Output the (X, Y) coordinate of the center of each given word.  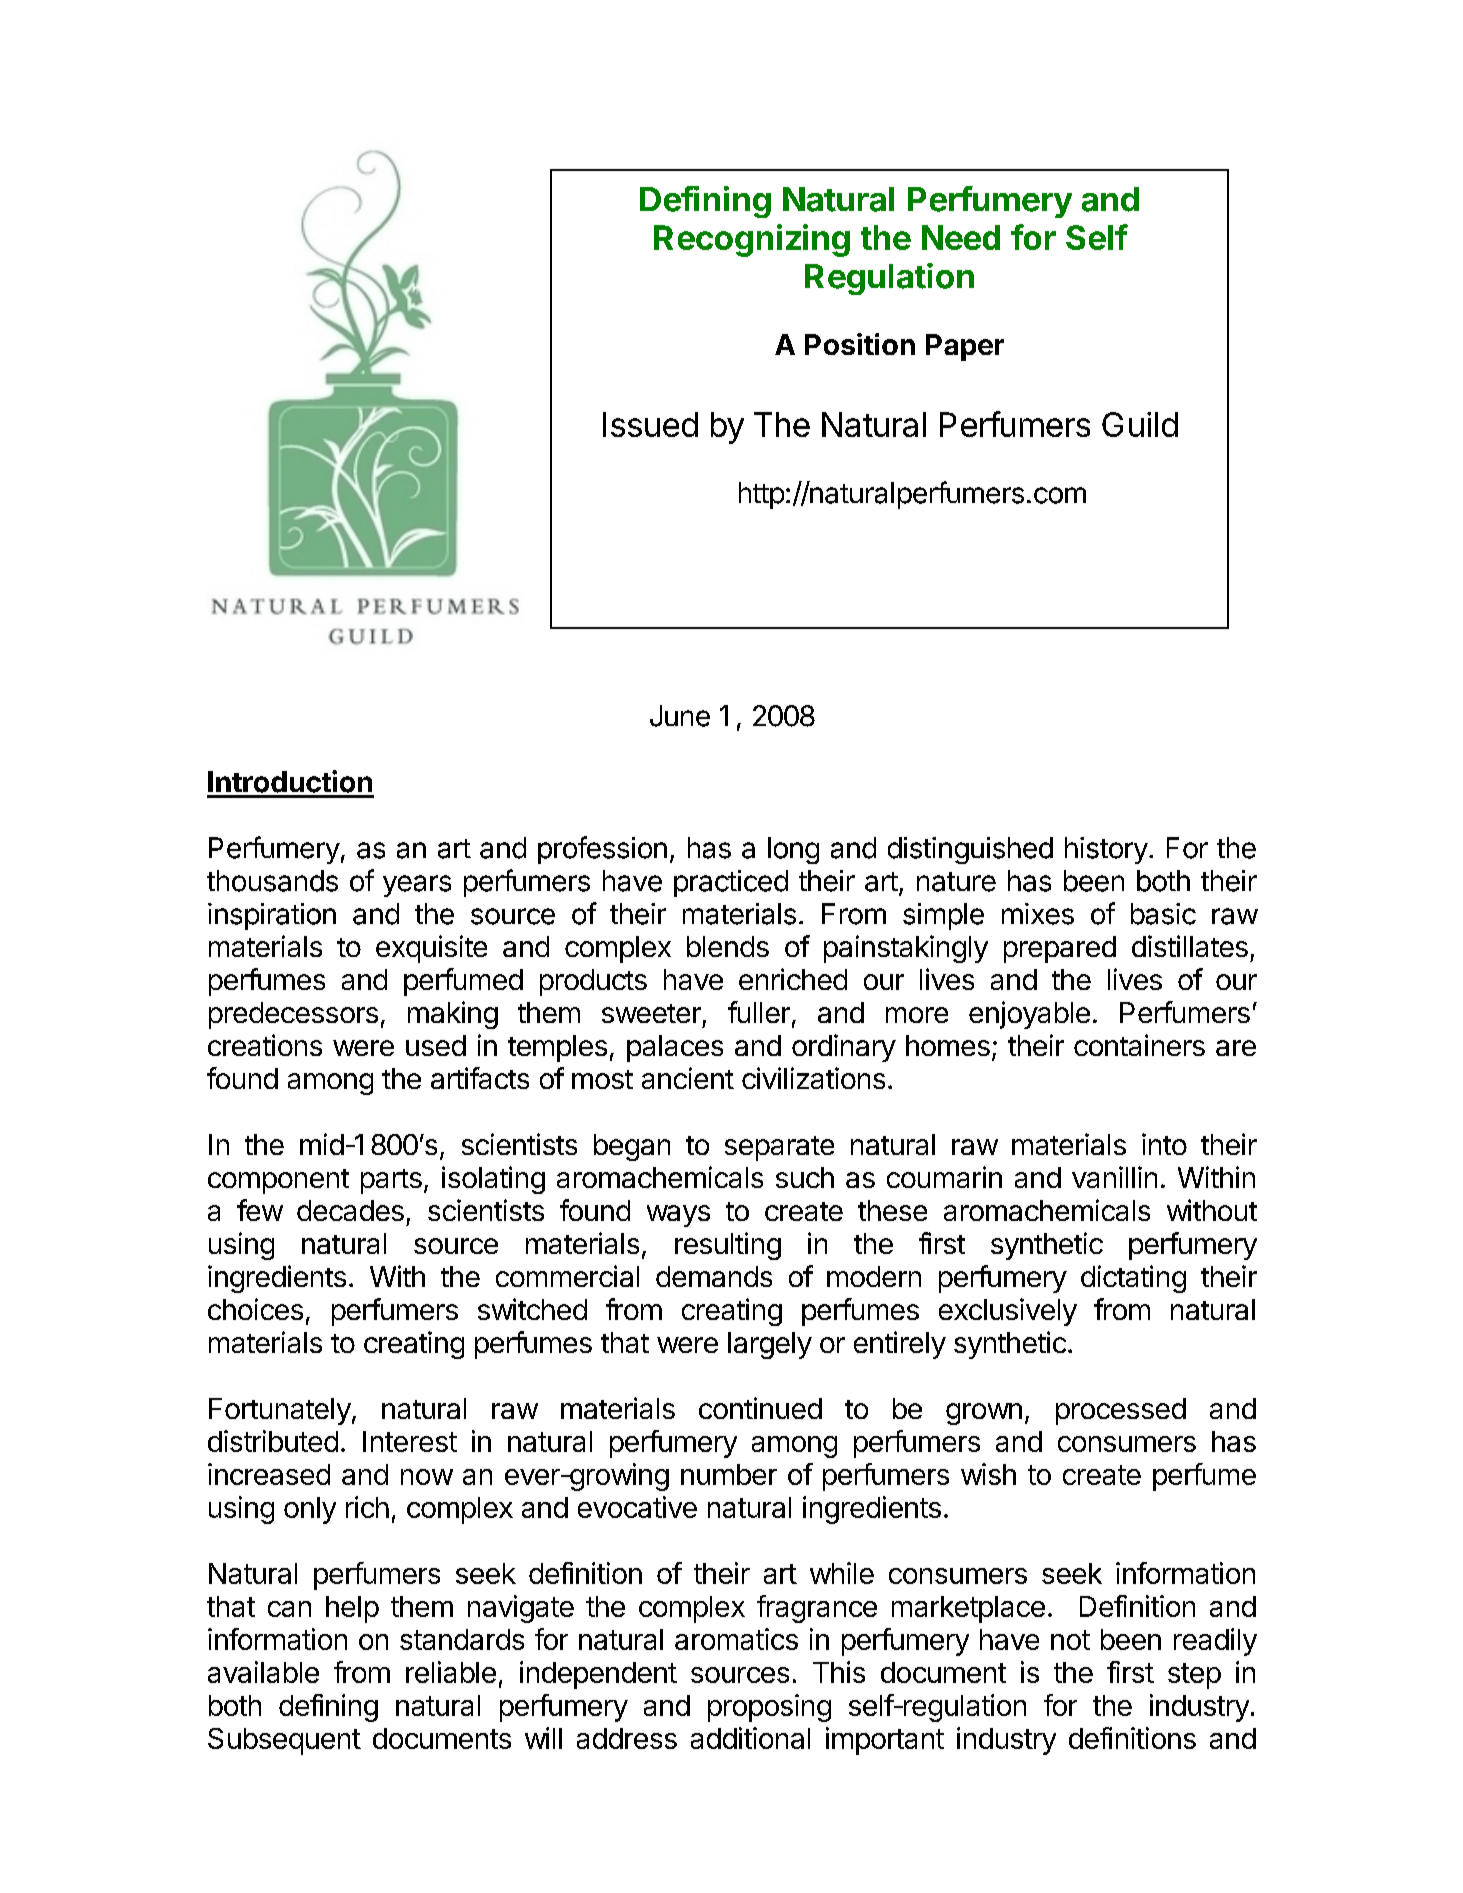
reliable (451, 1672)
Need (961, 237)
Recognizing (752, 240)
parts (391, 1181)
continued (760, 1408)
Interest (410, 1441)
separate (779, 1148)
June (680, 716)
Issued (650, 424)
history (1106, 850)
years (417, 886)
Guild (1140, 424)
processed (1121, 1411)
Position (860, 344)
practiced (731, 883)
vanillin (1114, 1177)
